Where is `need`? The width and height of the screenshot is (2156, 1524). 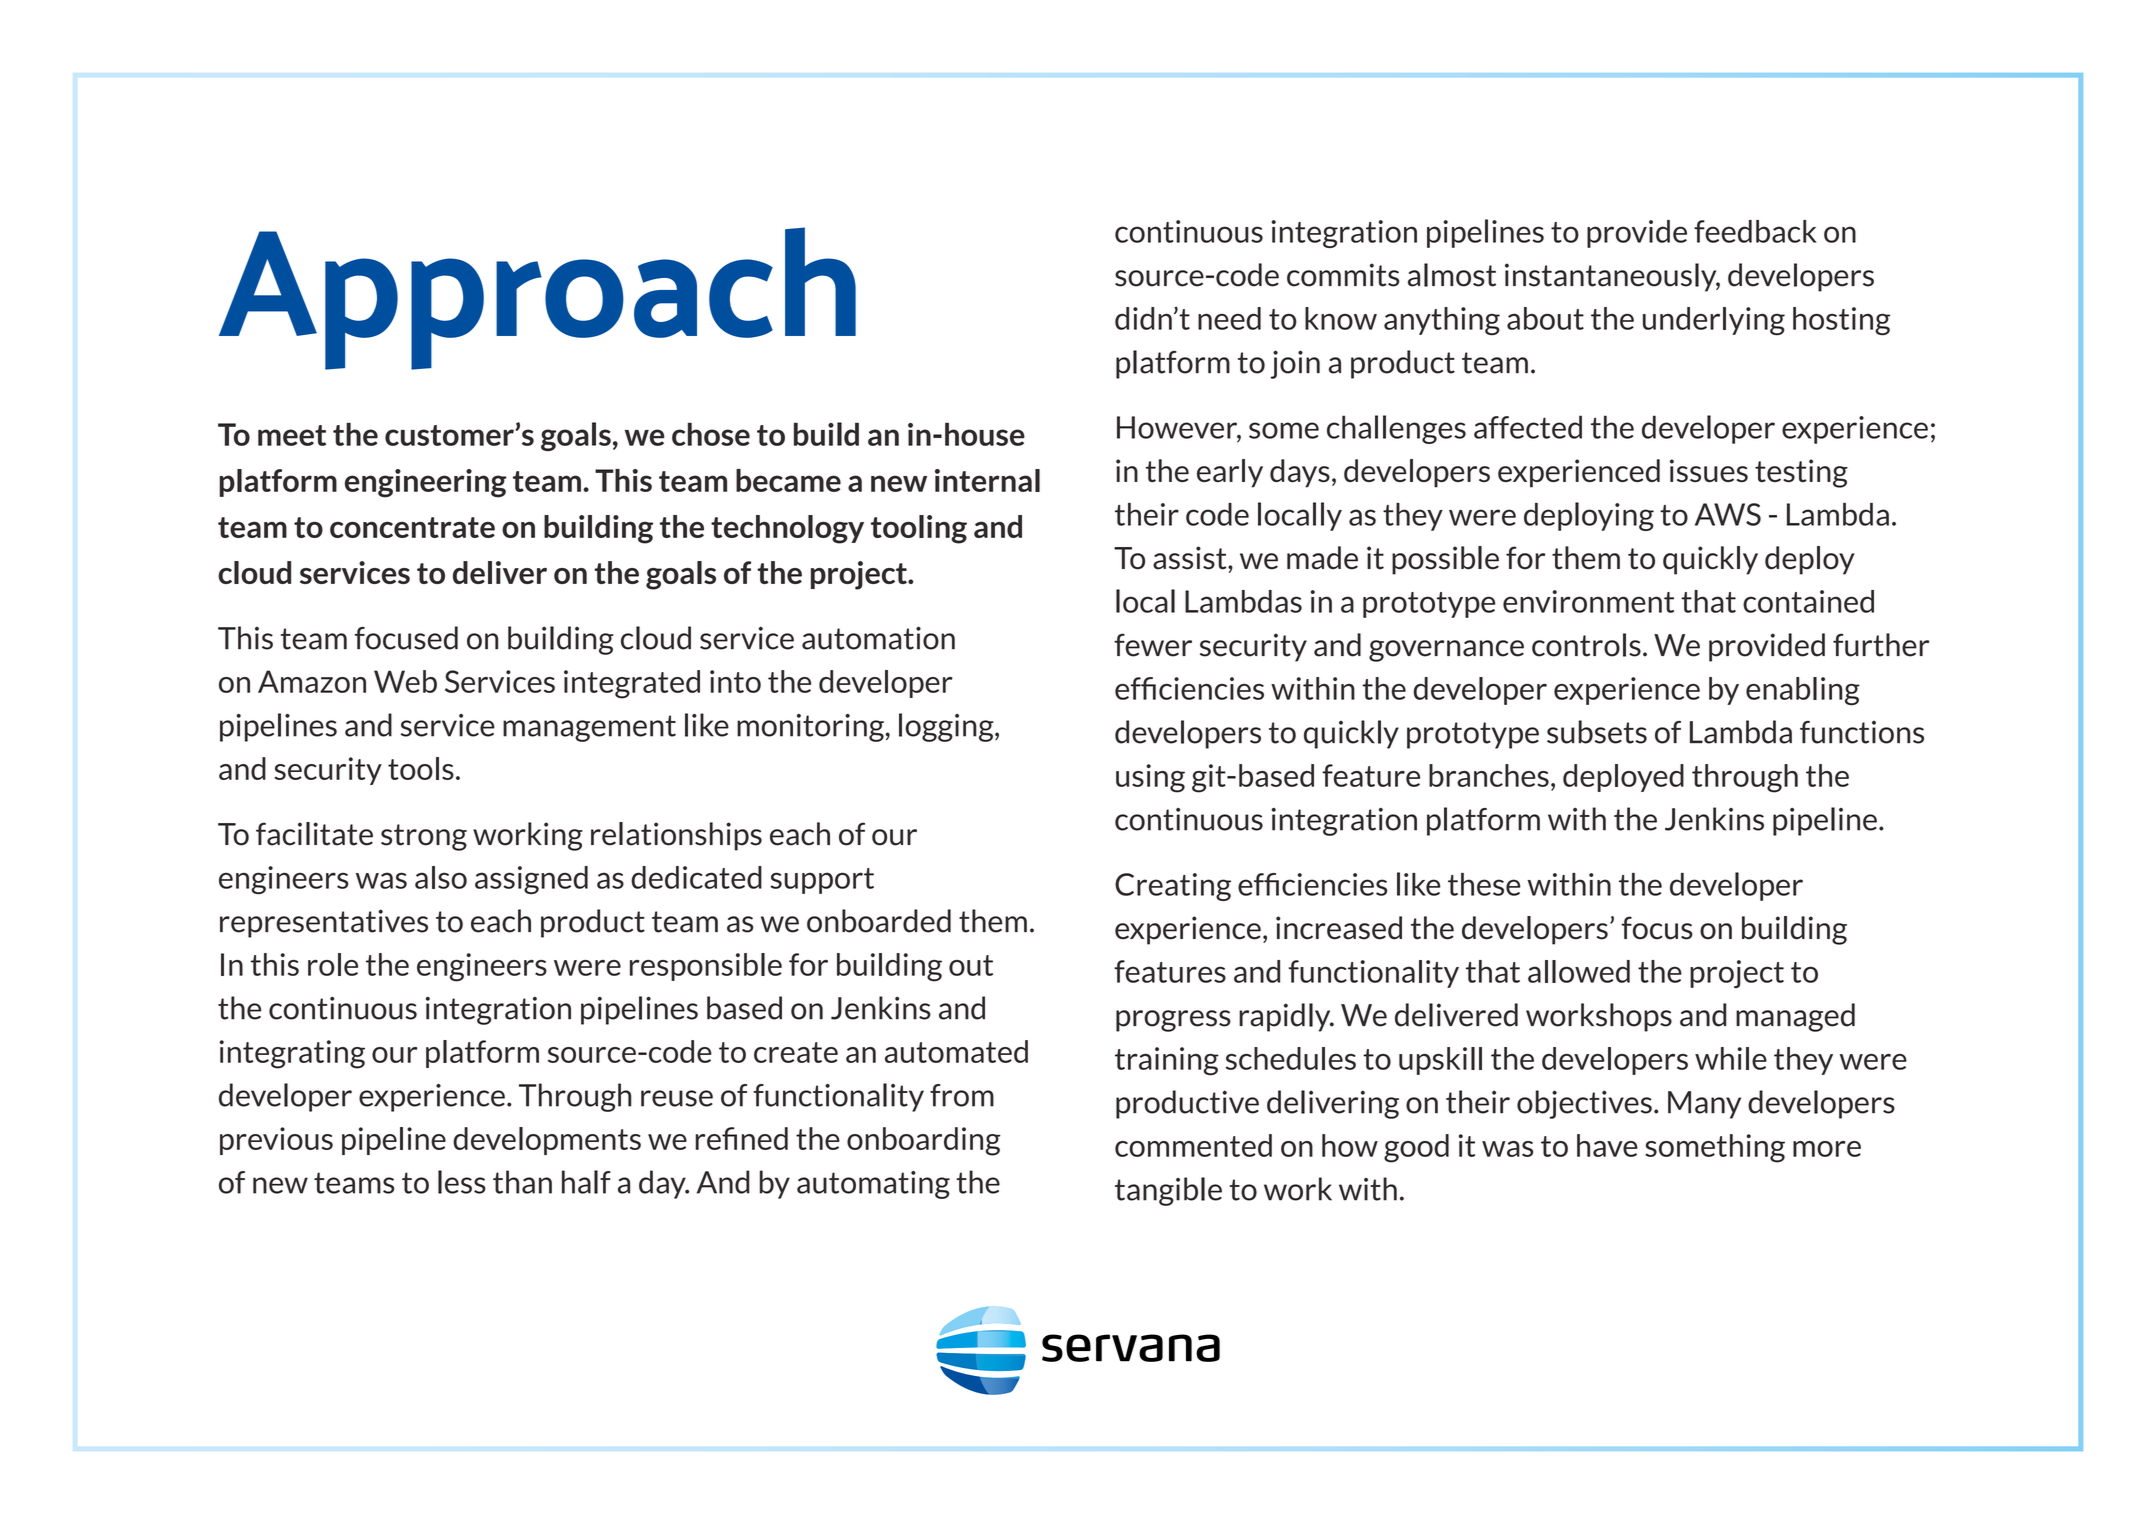
need is located at coordinates (1229, 318).
